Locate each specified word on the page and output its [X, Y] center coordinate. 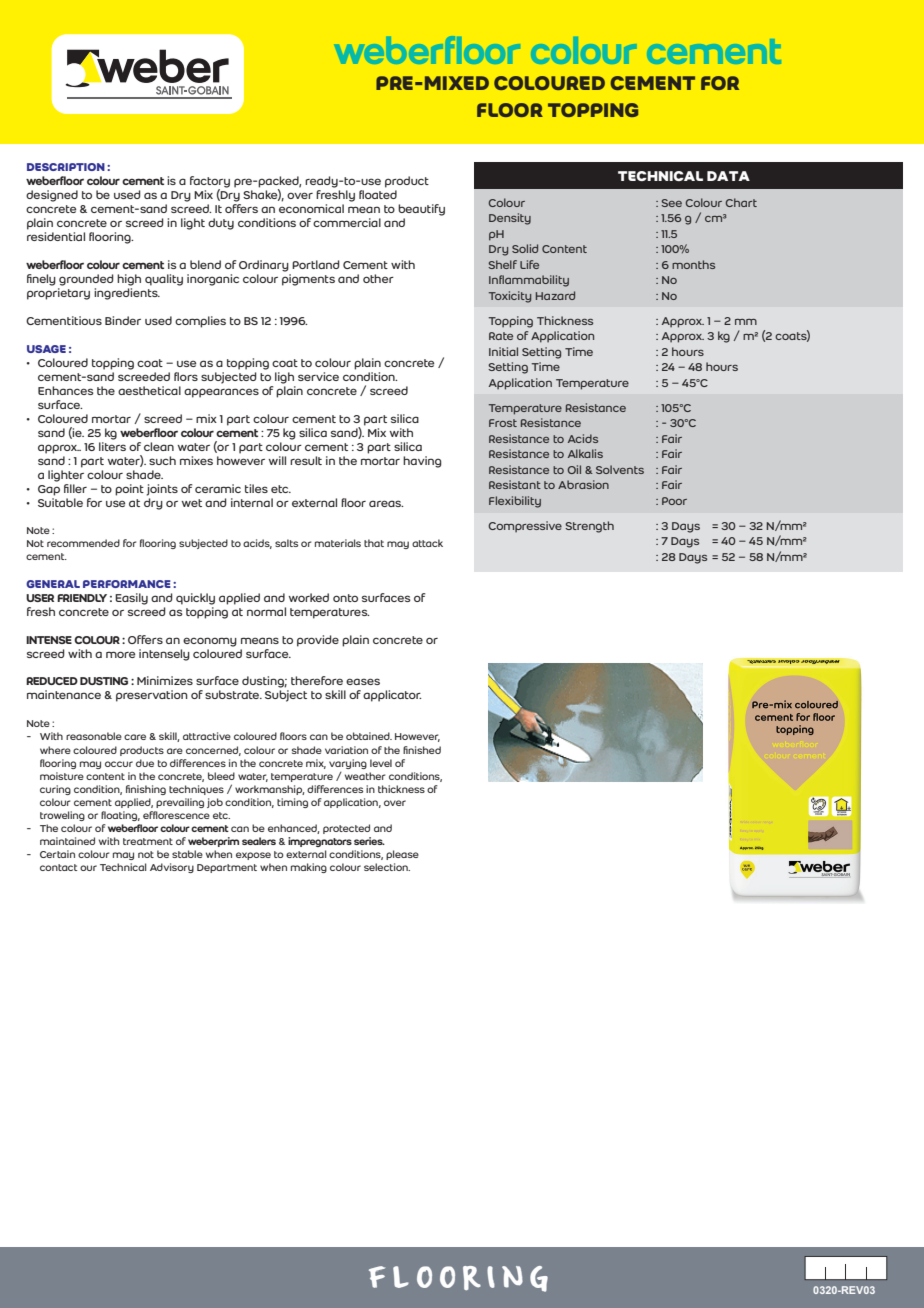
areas [386, 503]
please [402, 855]
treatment [148, 841]
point [129, 490]
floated [378, 194]
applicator [392, 696]
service [318, 376]
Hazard [555, 295]
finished [422, 750]
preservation [152, 696]
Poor [674, 501]
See [671, 203]
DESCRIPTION [66, 167]
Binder [123, 320]
